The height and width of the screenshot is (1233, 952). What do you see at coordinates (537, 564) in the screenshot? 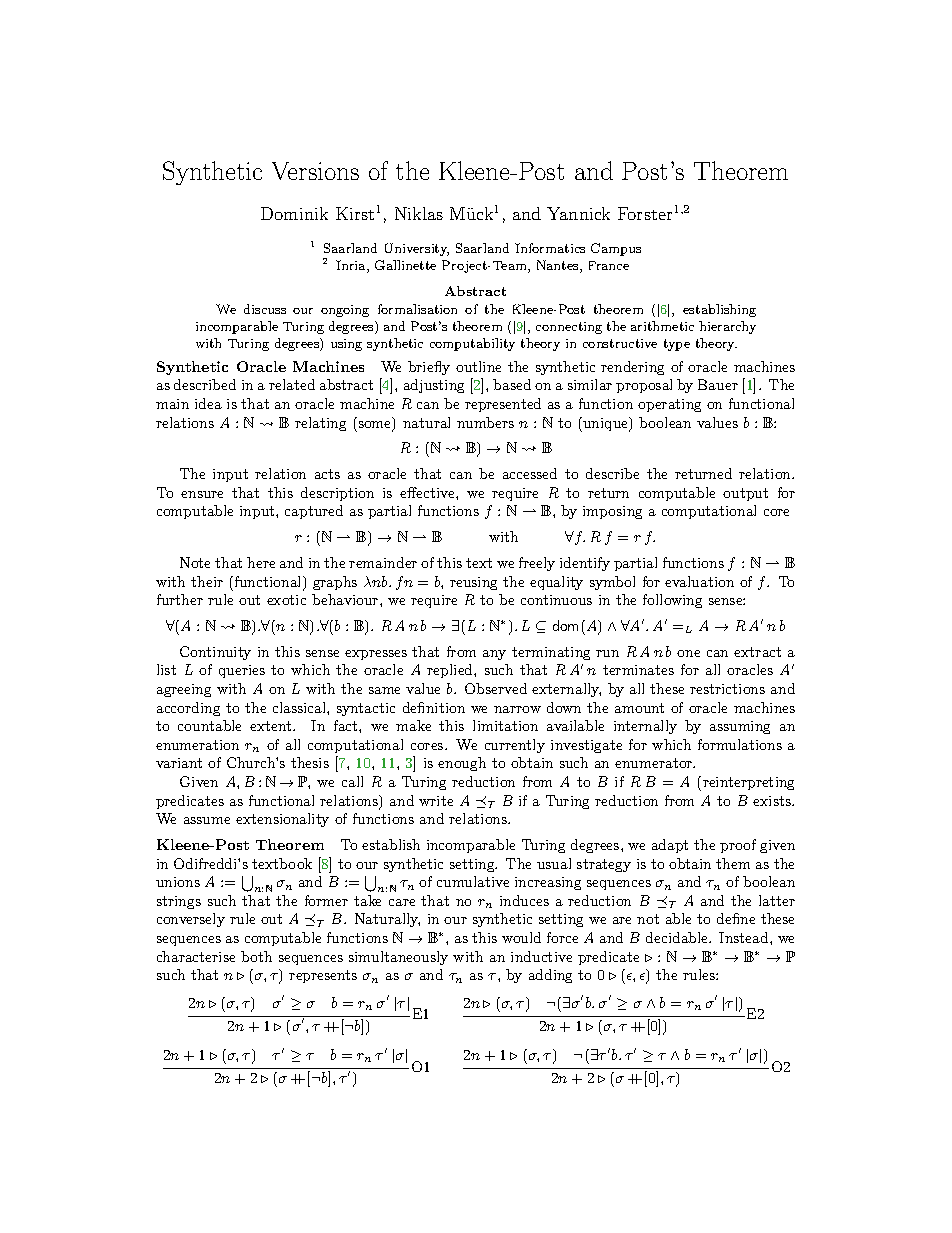
I see `freely` at bounding box center [537, 564].
